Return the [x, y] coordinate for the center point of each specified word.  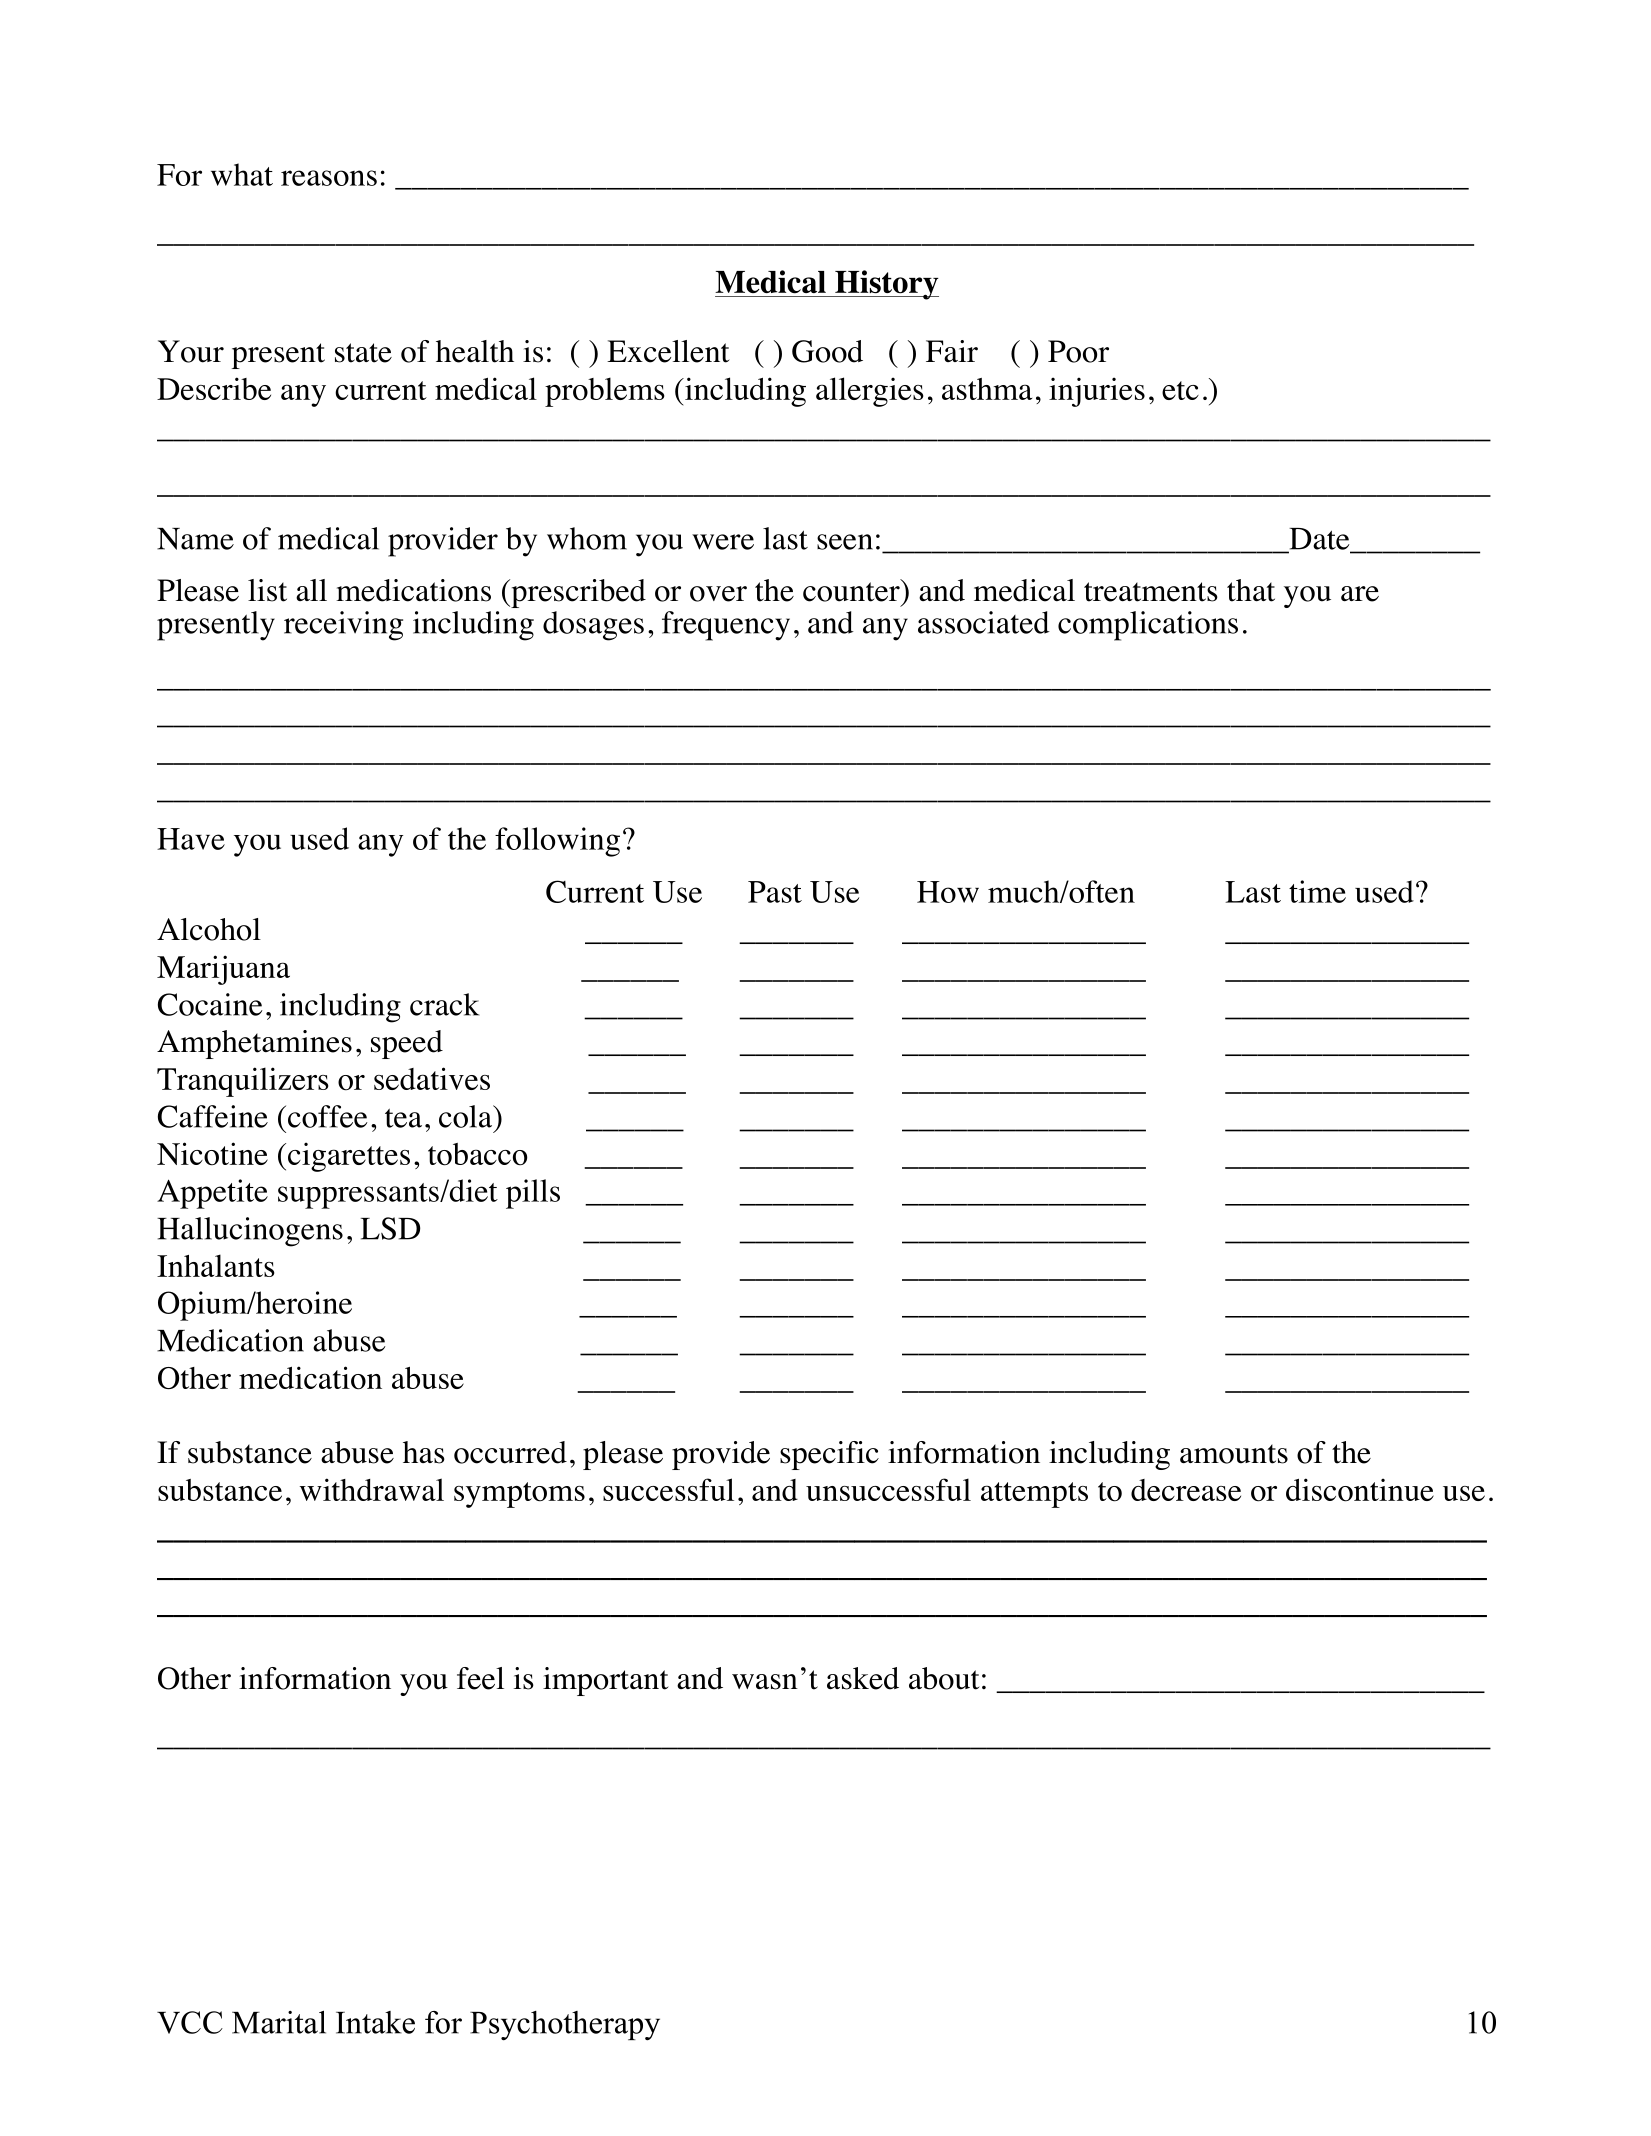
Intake [375, 2022]
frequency [726, 626]
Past [775, 892]
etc [1180, 390]
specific [829, 1455]
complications [1148, 626]
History [886, 285]
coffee [328, 1116]
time [1317, 891]
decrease [1186, 1490]
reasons [329, 178]
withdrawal [372, 1489]
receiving [343, 626]
